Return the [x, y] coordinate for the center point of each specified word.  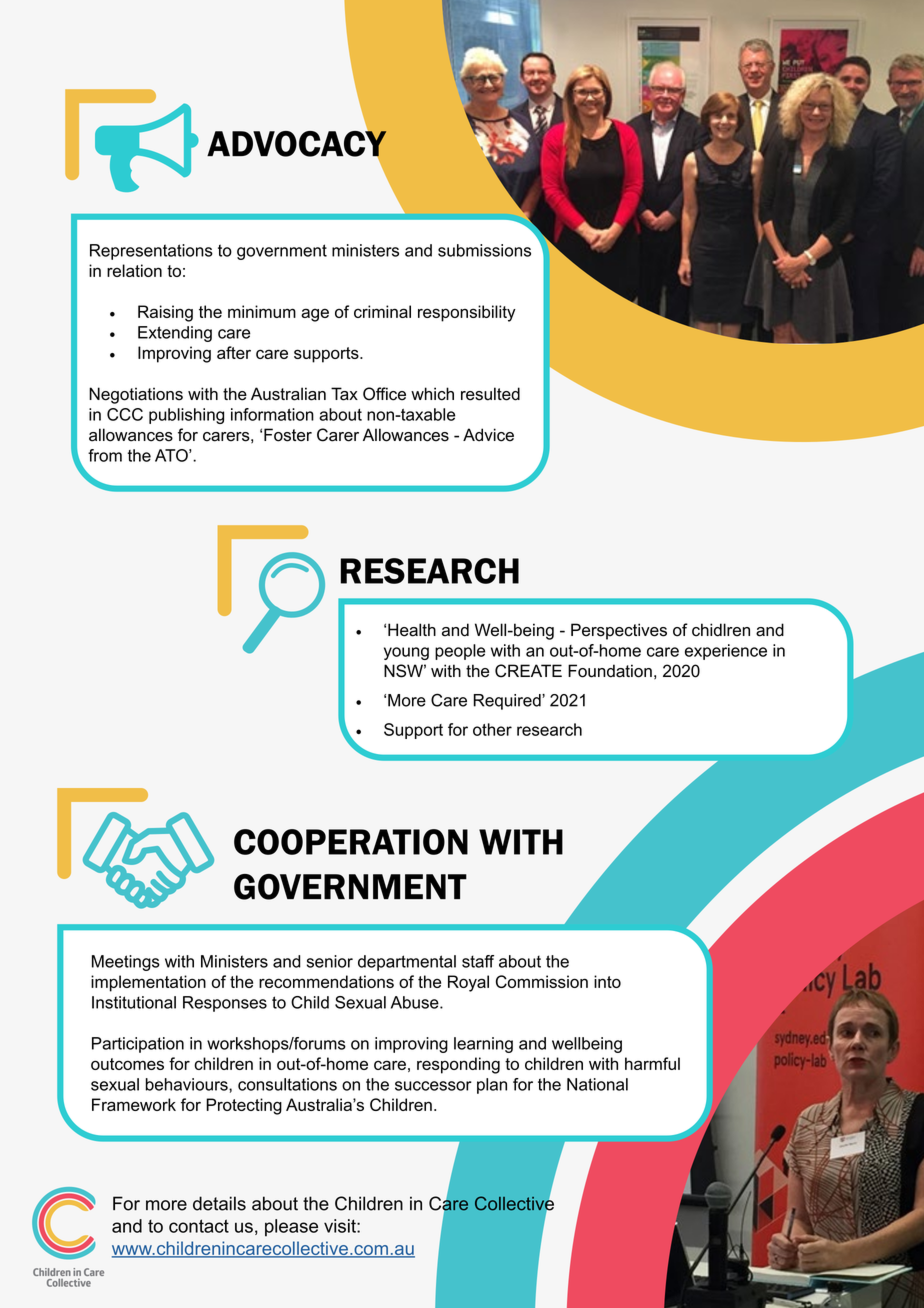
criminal [382, 311]
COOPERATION [351, 842]
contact [199, 1226]
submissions [484, 250]
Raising [165, 313]
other [492, 729]
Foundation [610, 671]
